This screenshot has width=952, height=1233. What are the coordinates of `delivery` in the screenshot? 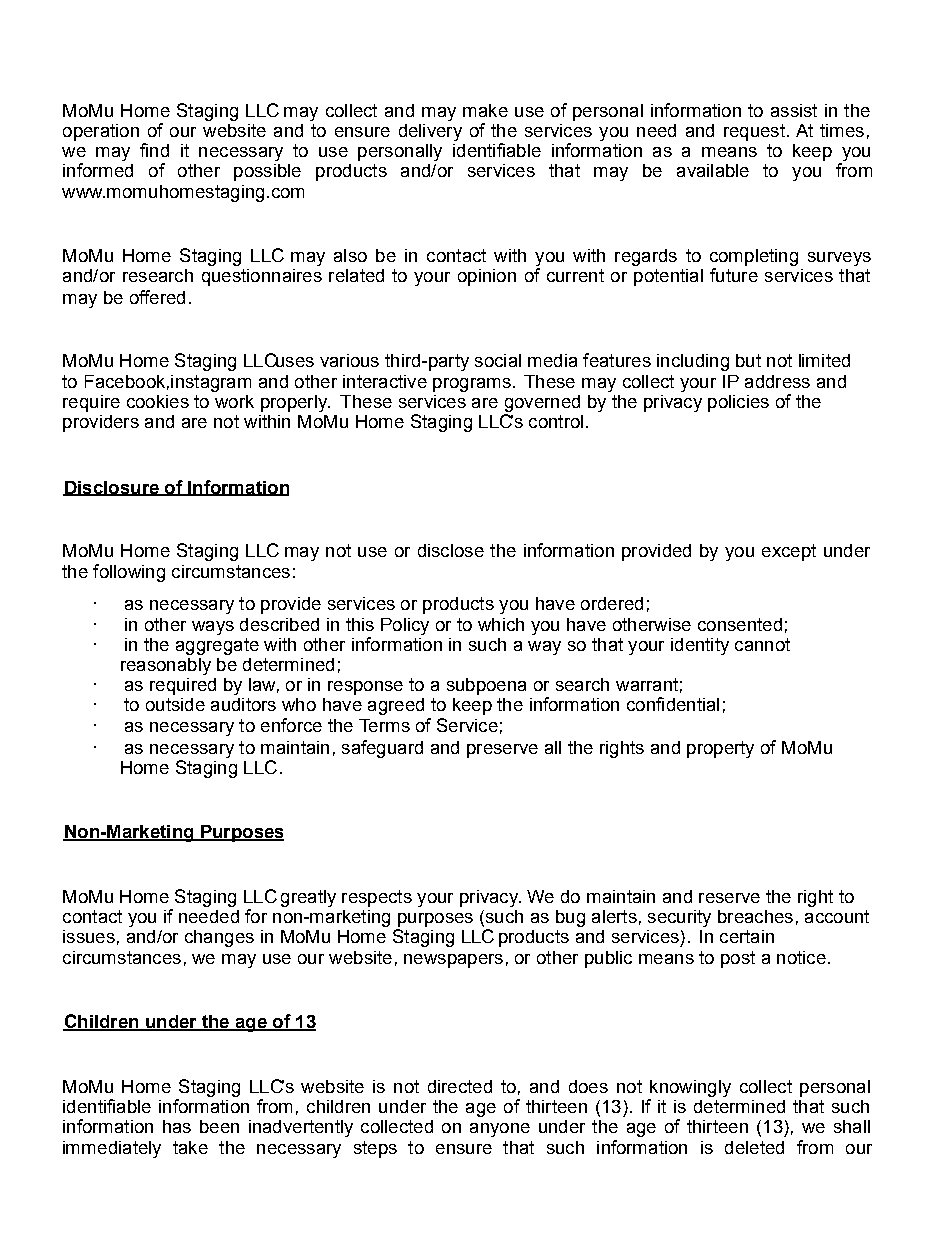 It's located at (430, 132).
